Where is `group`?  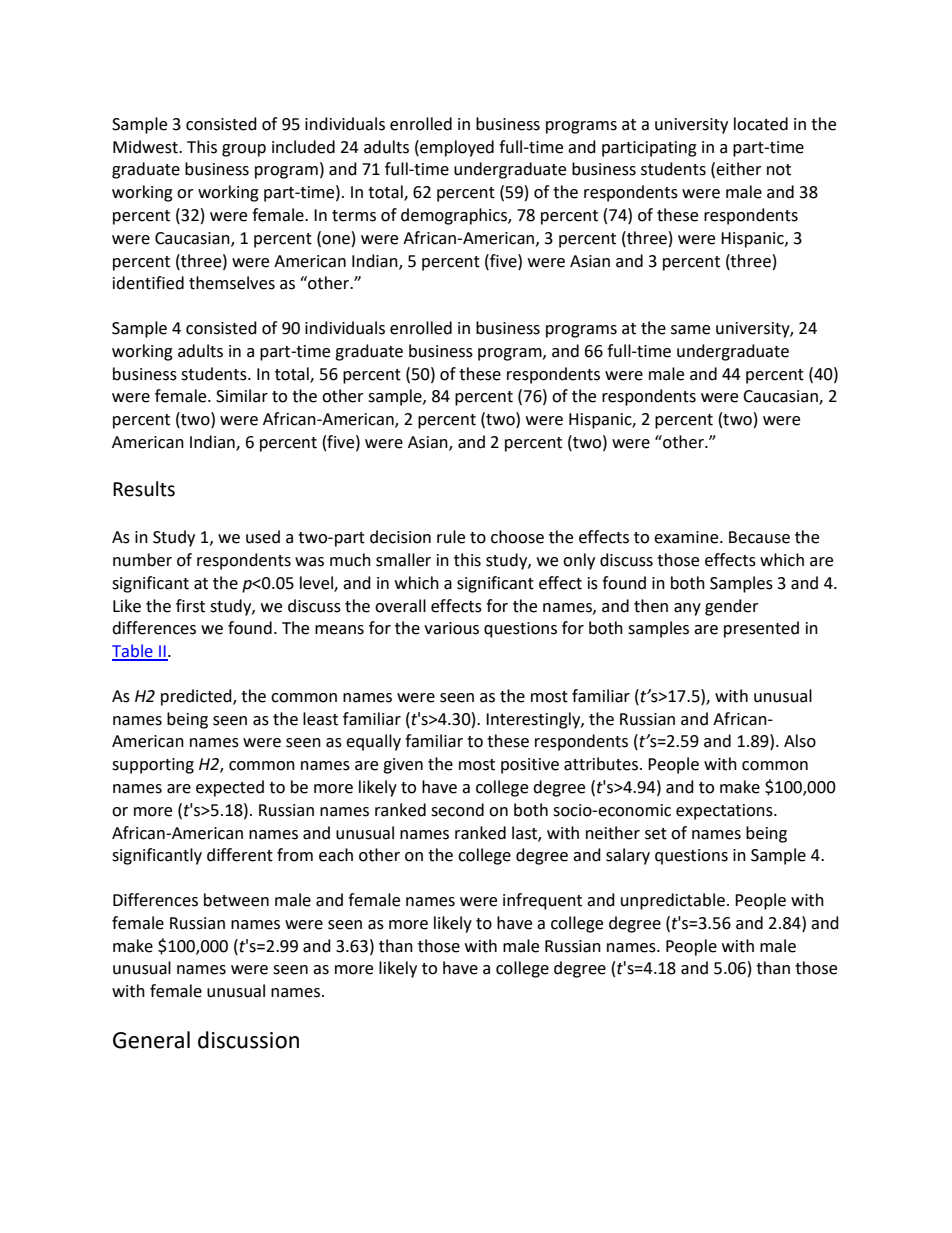 group is located at coordinates (244, 150).
